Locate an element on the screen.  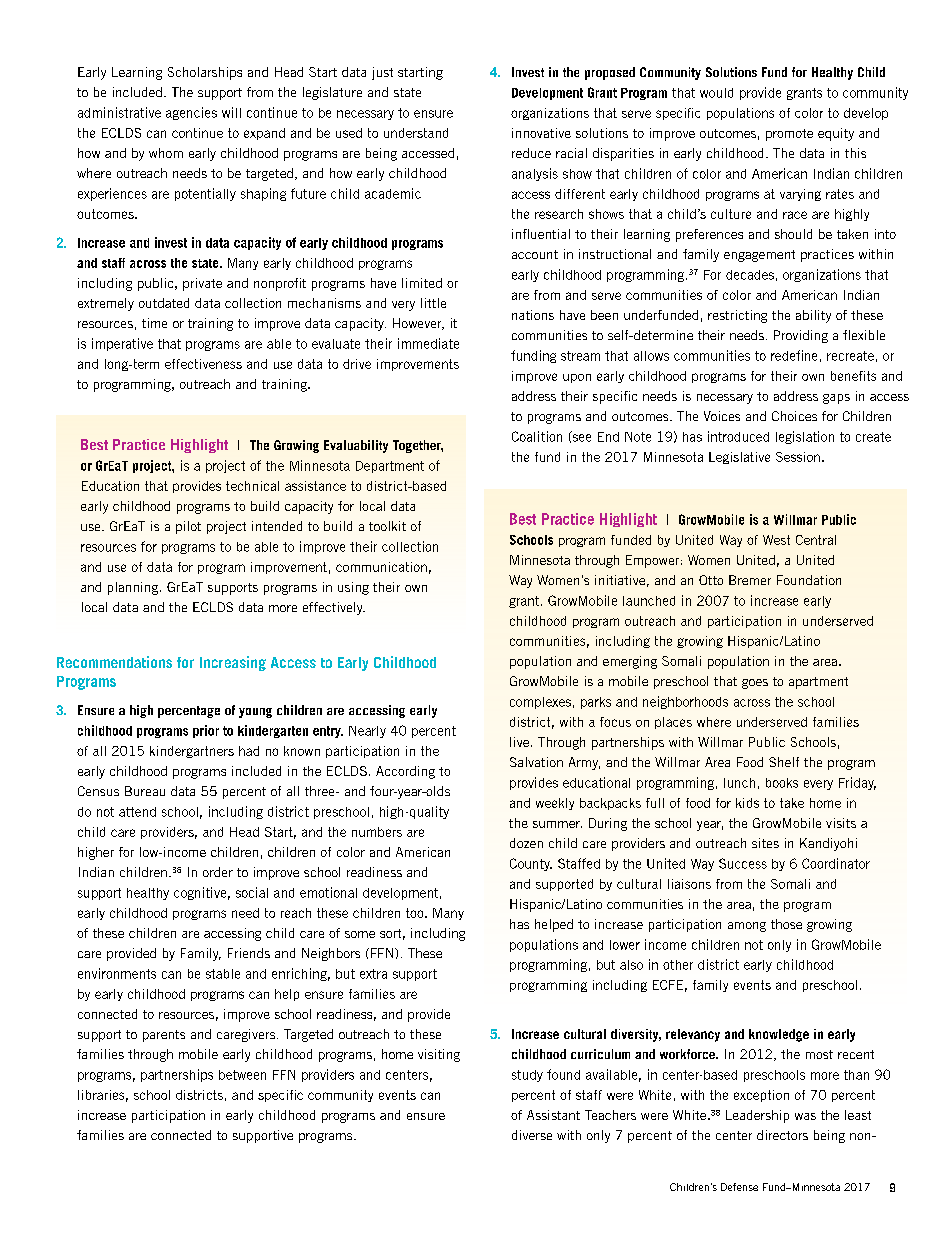
agencies is located at coordinates (191, 113).
